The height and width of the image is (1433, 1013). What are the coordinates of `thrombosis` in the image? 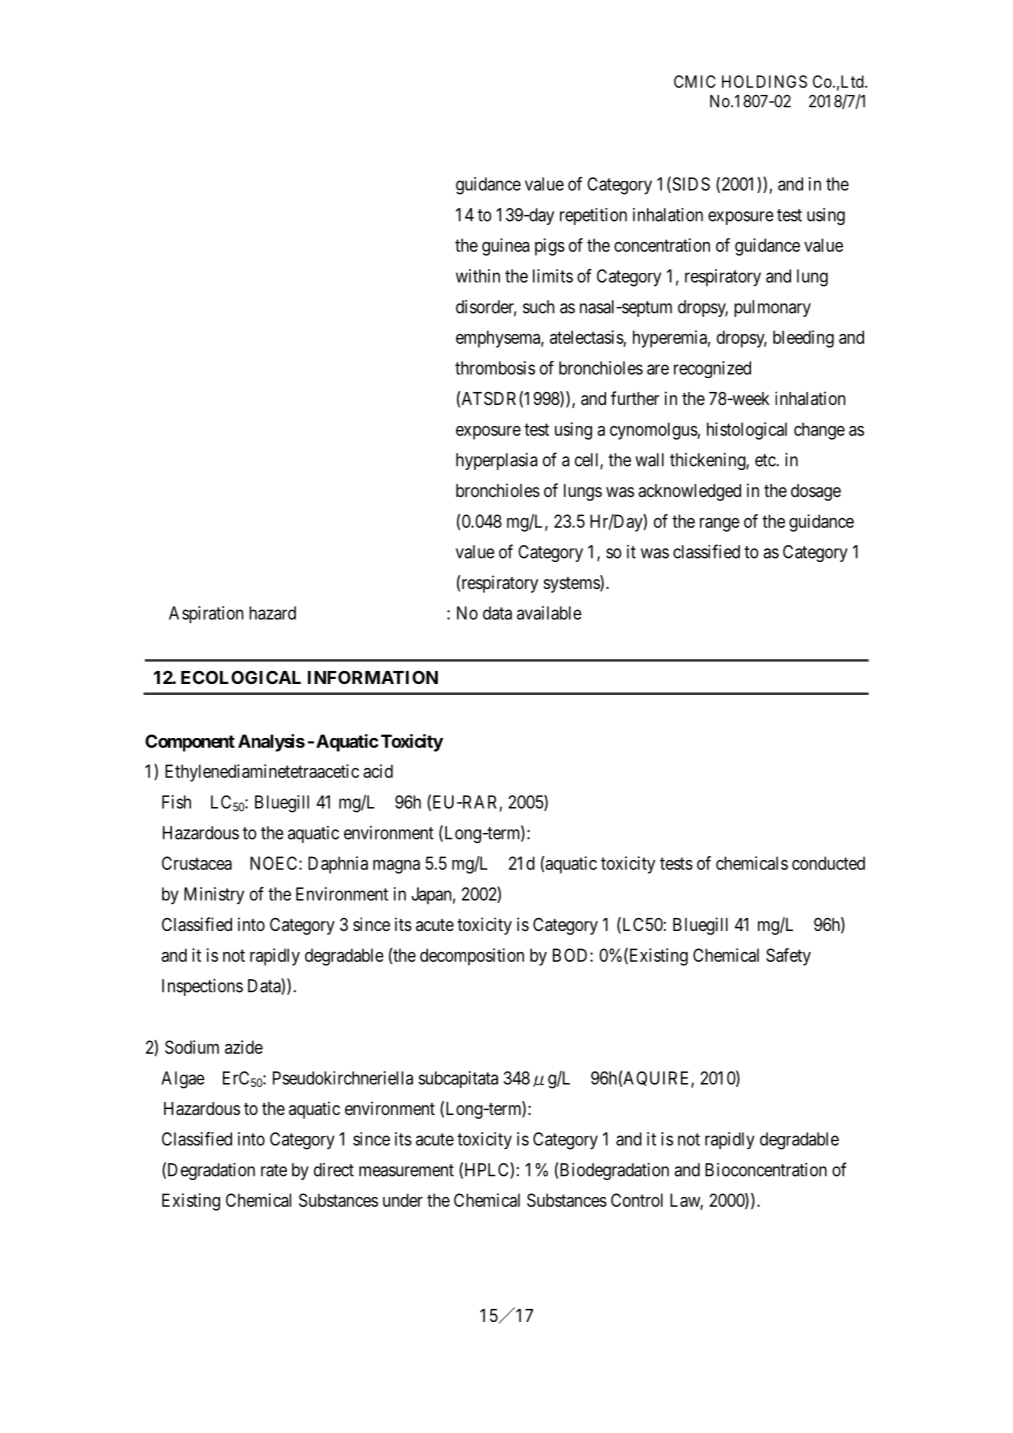 It's located at (495, 368).
